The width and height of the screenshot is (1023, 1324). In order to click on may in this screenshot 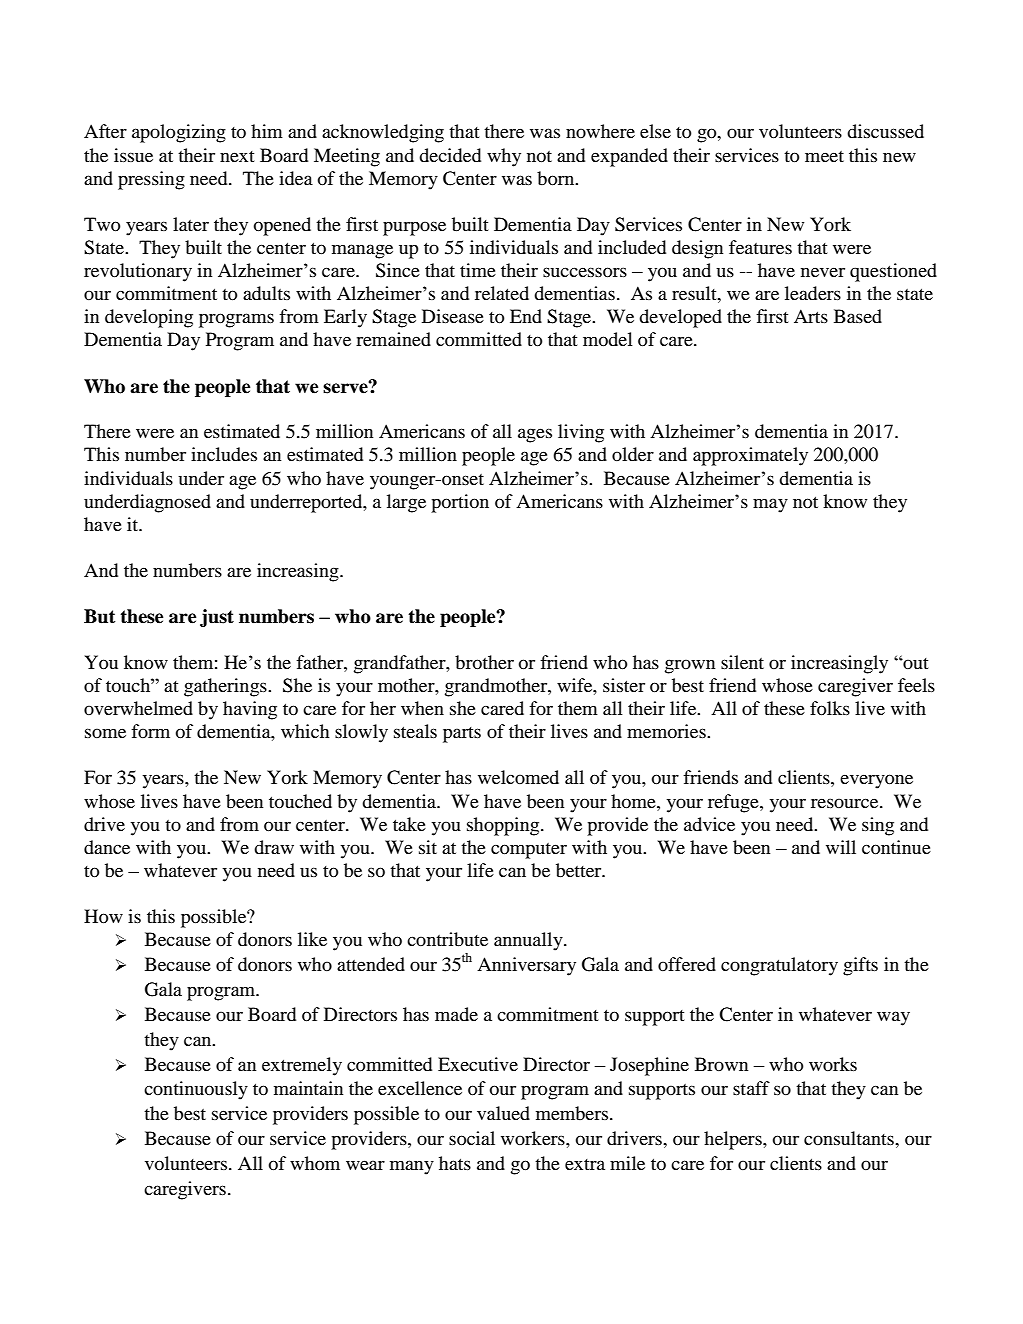, I will do `click(770, 505)`.
